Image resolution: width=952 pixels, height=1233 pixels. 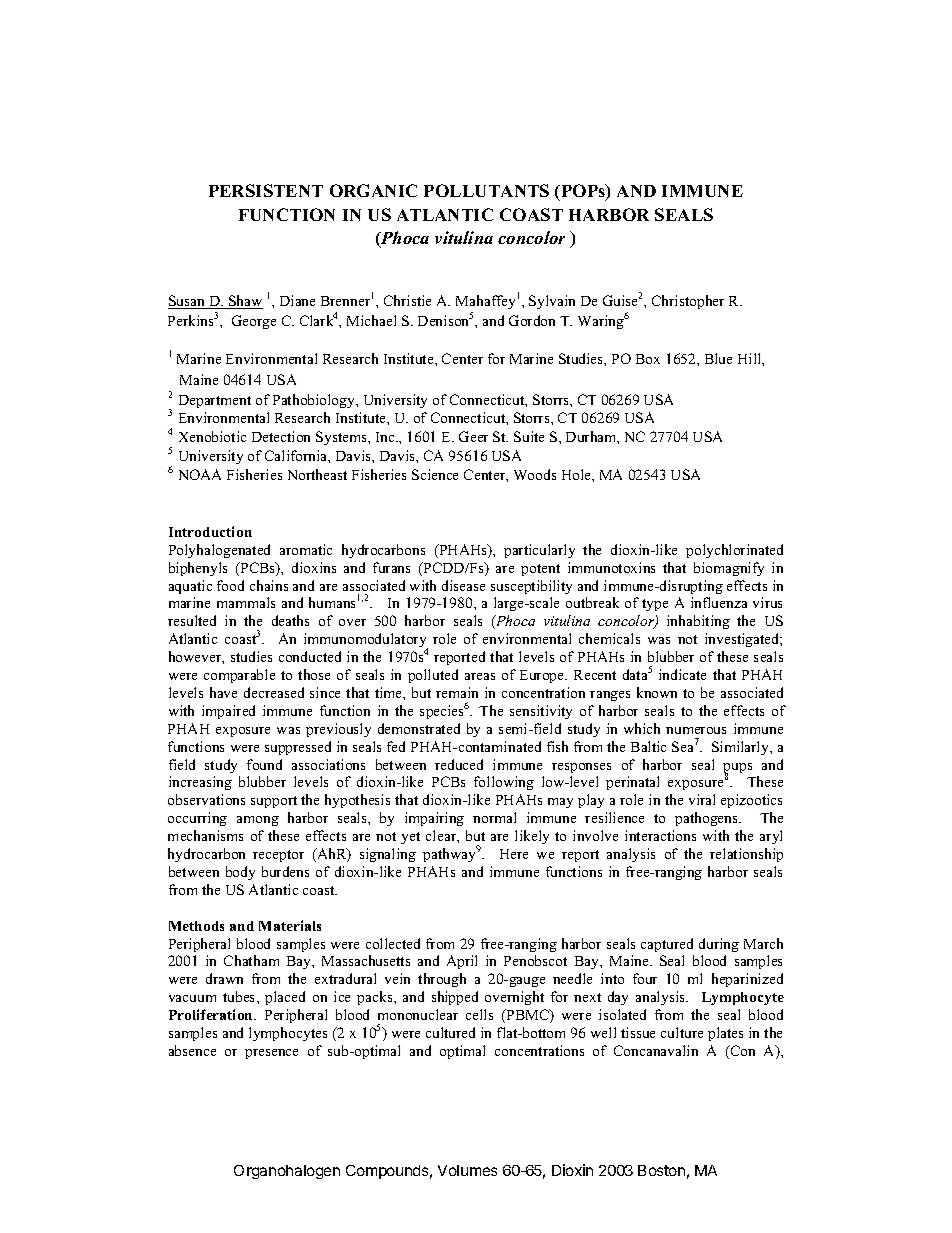 I want to click on Blue, so click(x=718, y=358).
